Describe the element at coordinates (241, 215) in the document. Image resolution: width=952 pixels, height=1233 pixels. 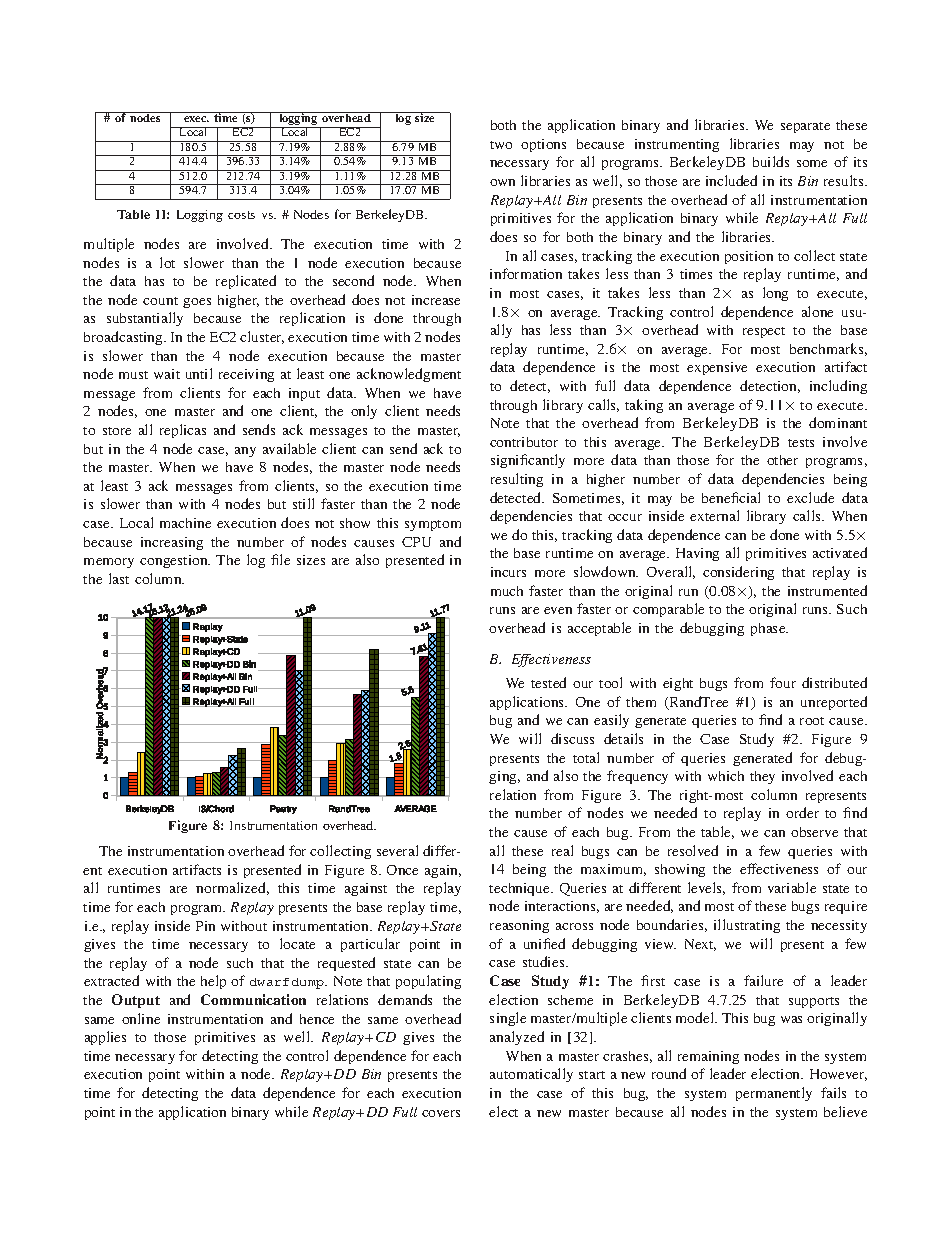
I see `costs` at that location.
